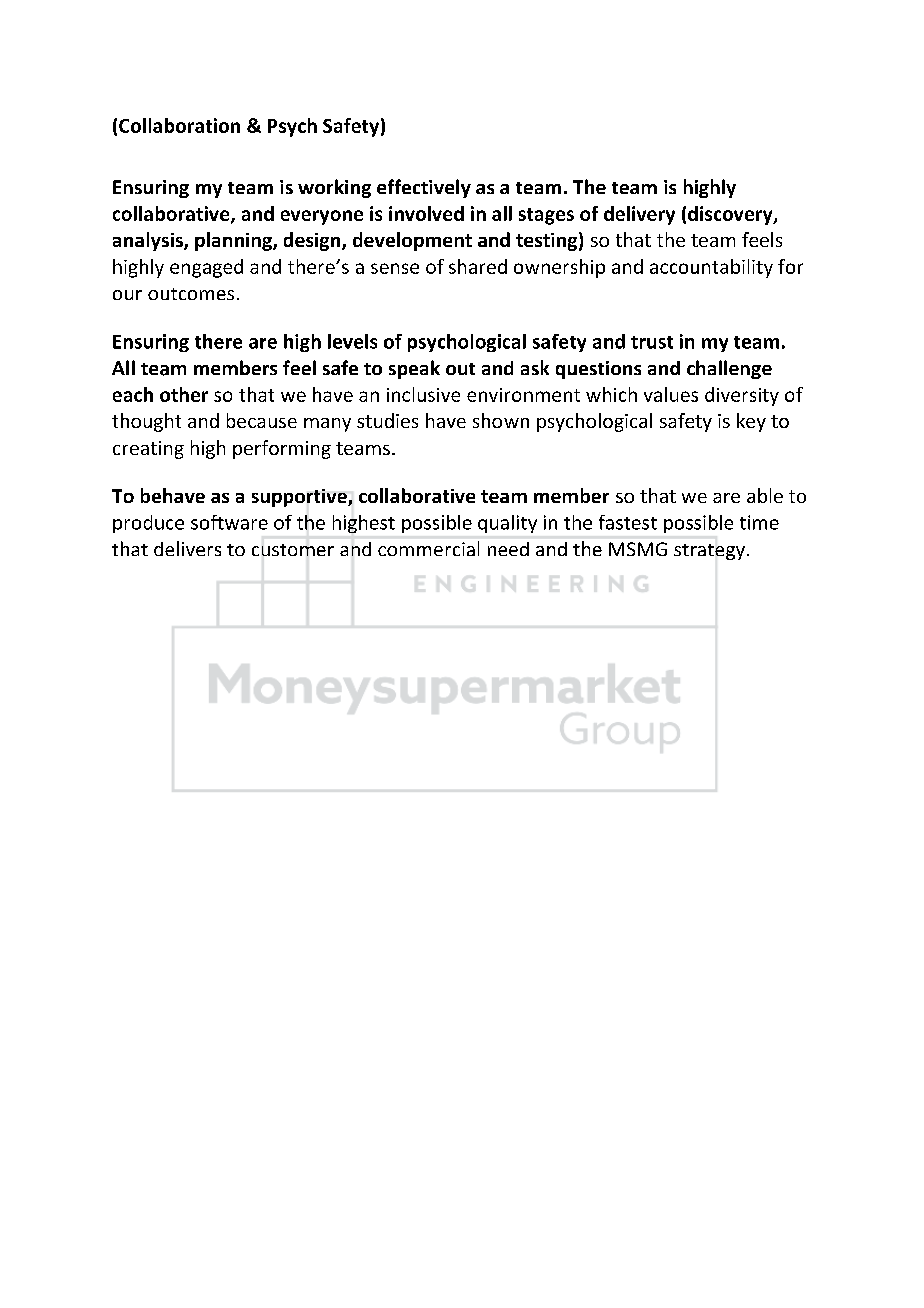  I want to click on delivers, so click(187, 548).
